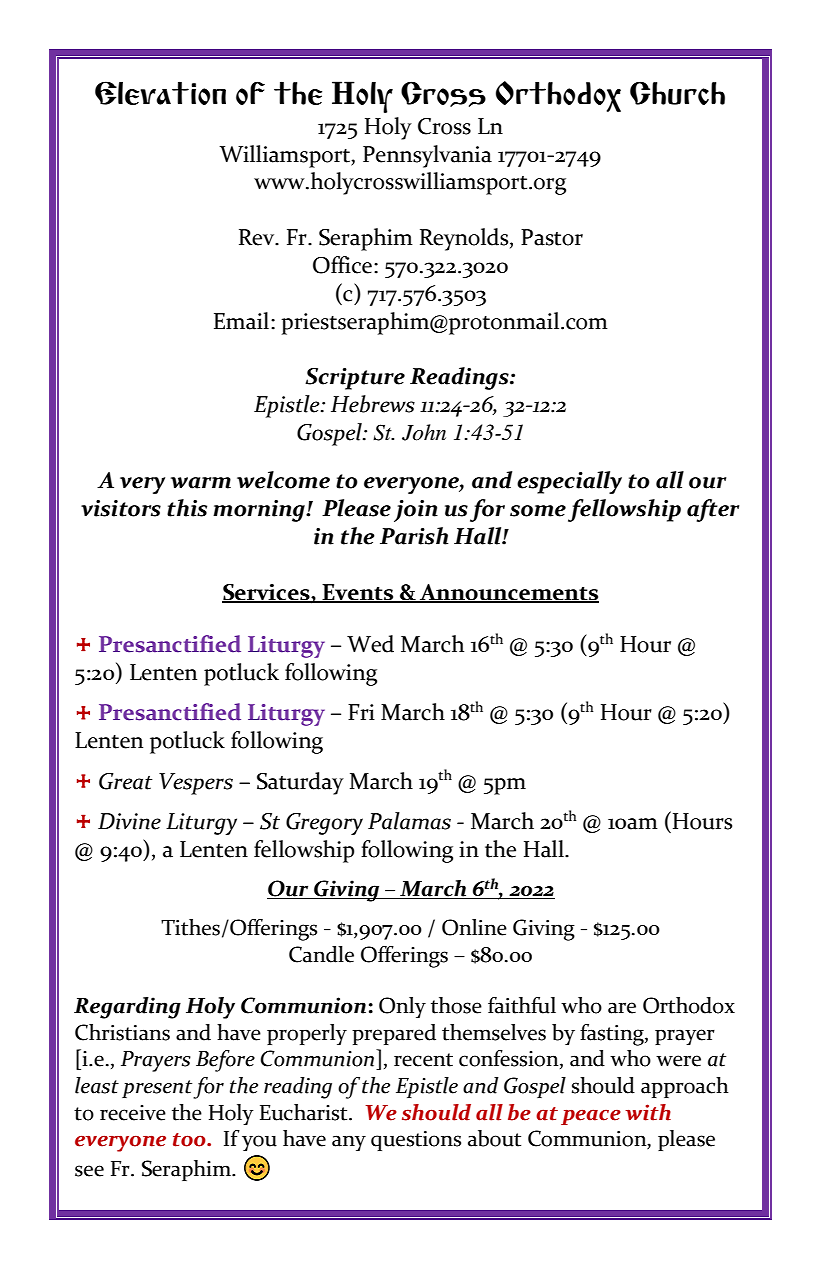 This screenshot has width=821, height=1269. What do you see at coordinates (474, 927) in the screenshot?
I see `Online` at bounding box center [474, 927].
